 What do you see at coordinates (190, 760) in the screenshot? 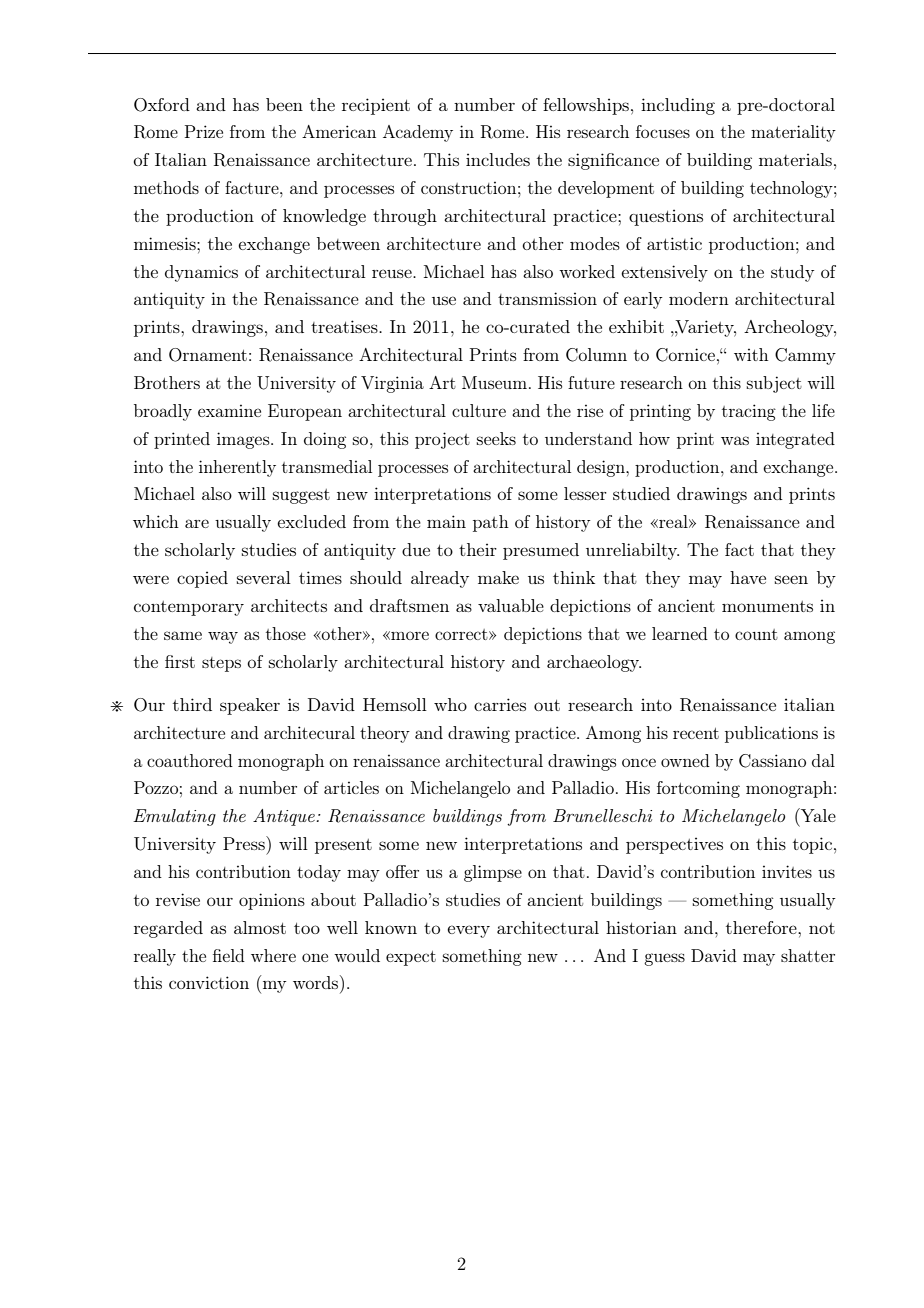
I see `coauthored` at bounding box center [190, 760].
